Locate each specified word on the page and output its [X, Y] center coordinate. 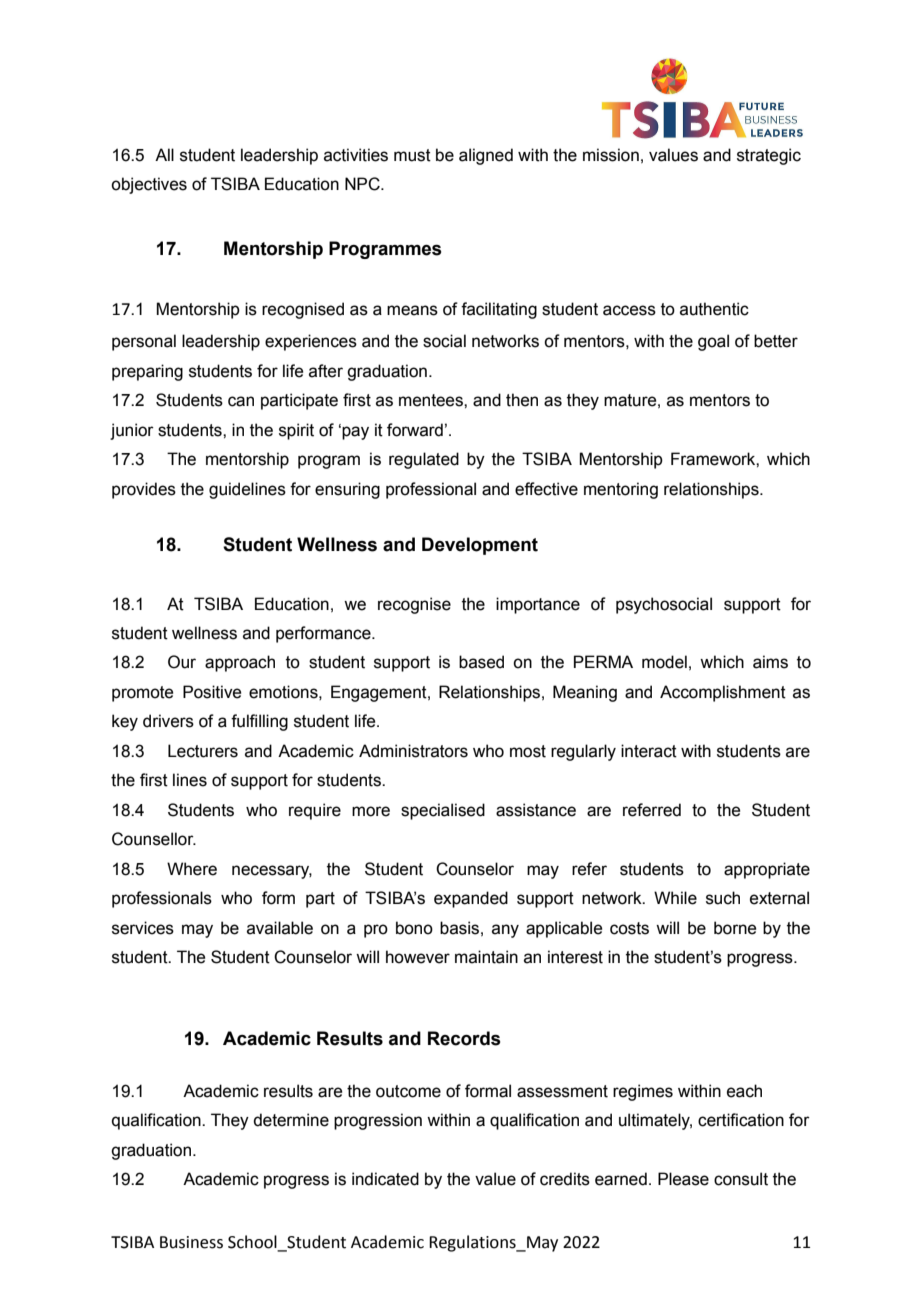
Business [191, 1242]
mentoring [621, 490]
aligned [486, 156]
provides [144, 490]
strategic [769, 156]
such [723, 898]
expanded [471, 899]
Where [192, 869]
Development [480, 546]
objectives [149, 185]
